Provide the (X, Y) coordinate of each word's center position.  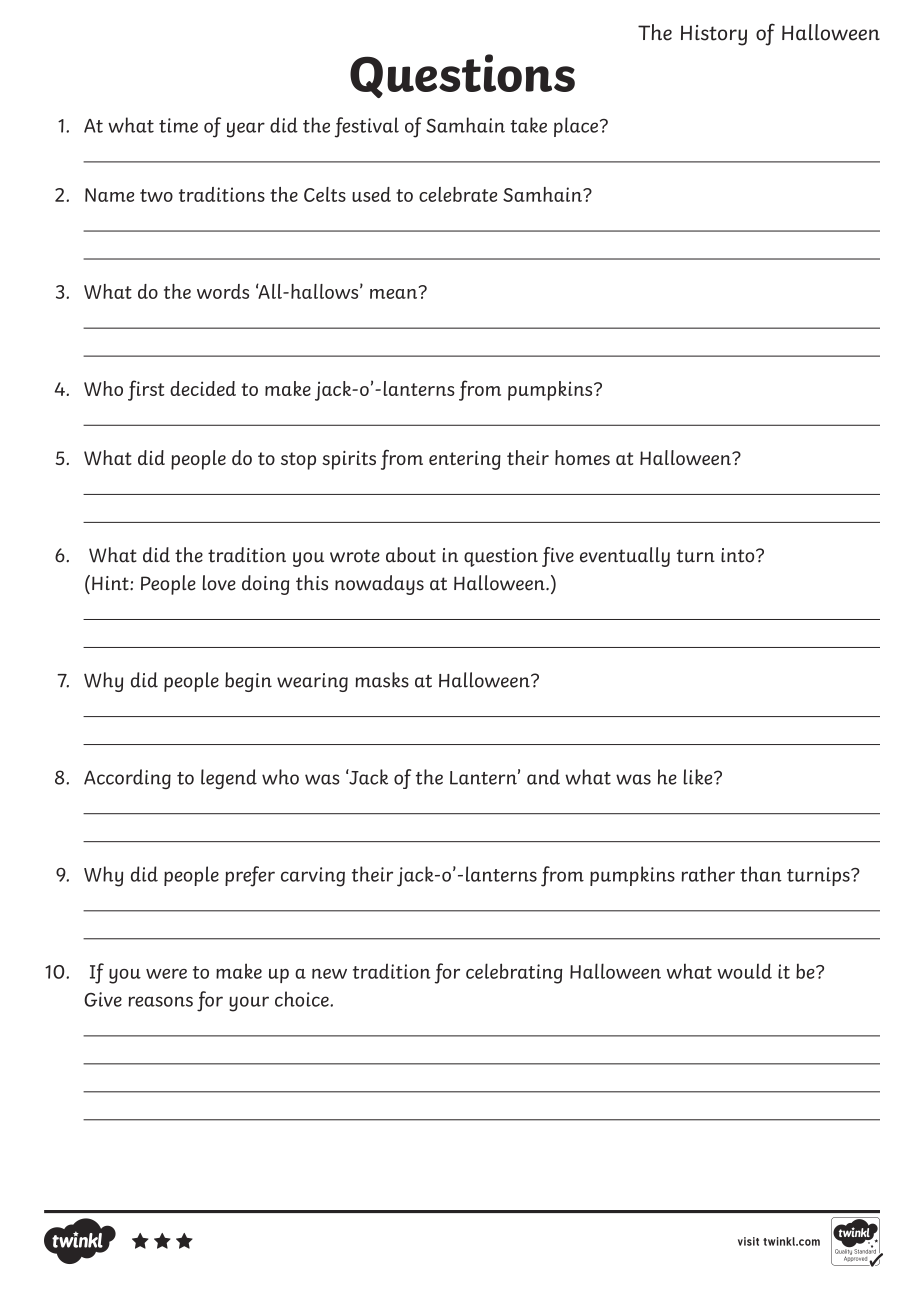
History (714, 35)
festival (367, 127)
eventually (625, 557)
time (178, 125)
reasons (160, 1001)
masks (382, 680)
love (219, 583)
